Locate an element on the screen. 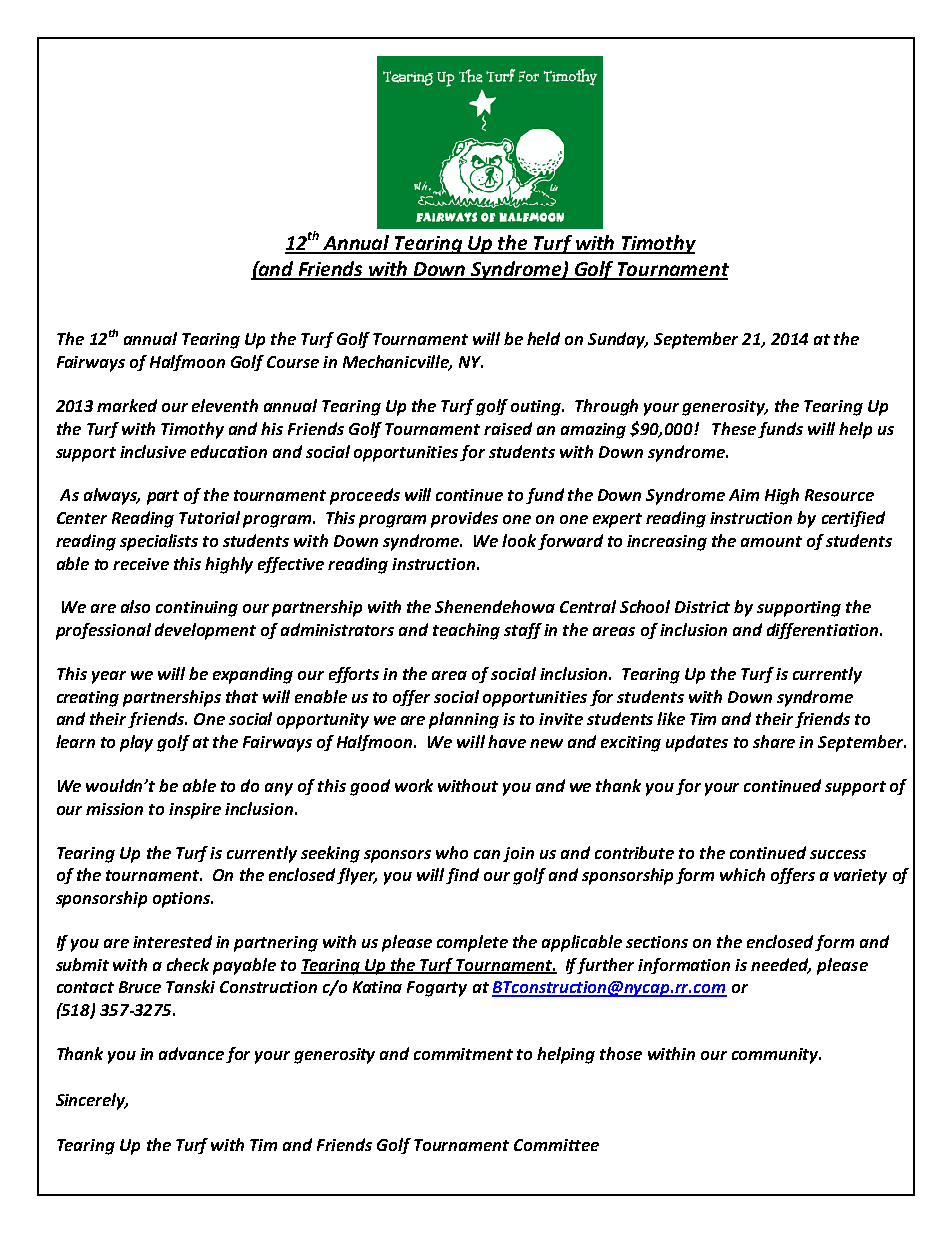  share is located at coordinates (774, 741).
